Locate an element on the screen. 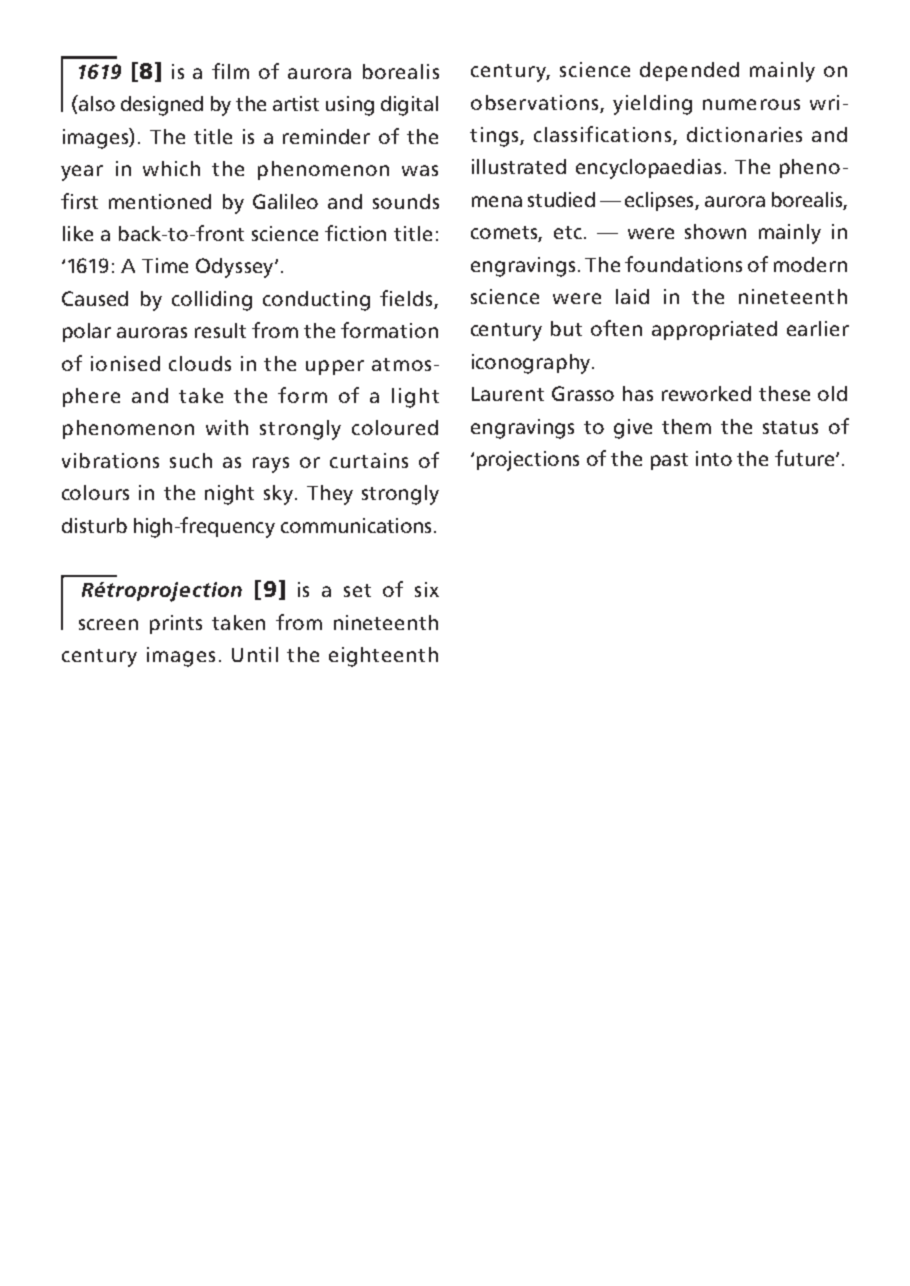 The image size is (910, 1286). sounds is located at coordinates (406, 201).
